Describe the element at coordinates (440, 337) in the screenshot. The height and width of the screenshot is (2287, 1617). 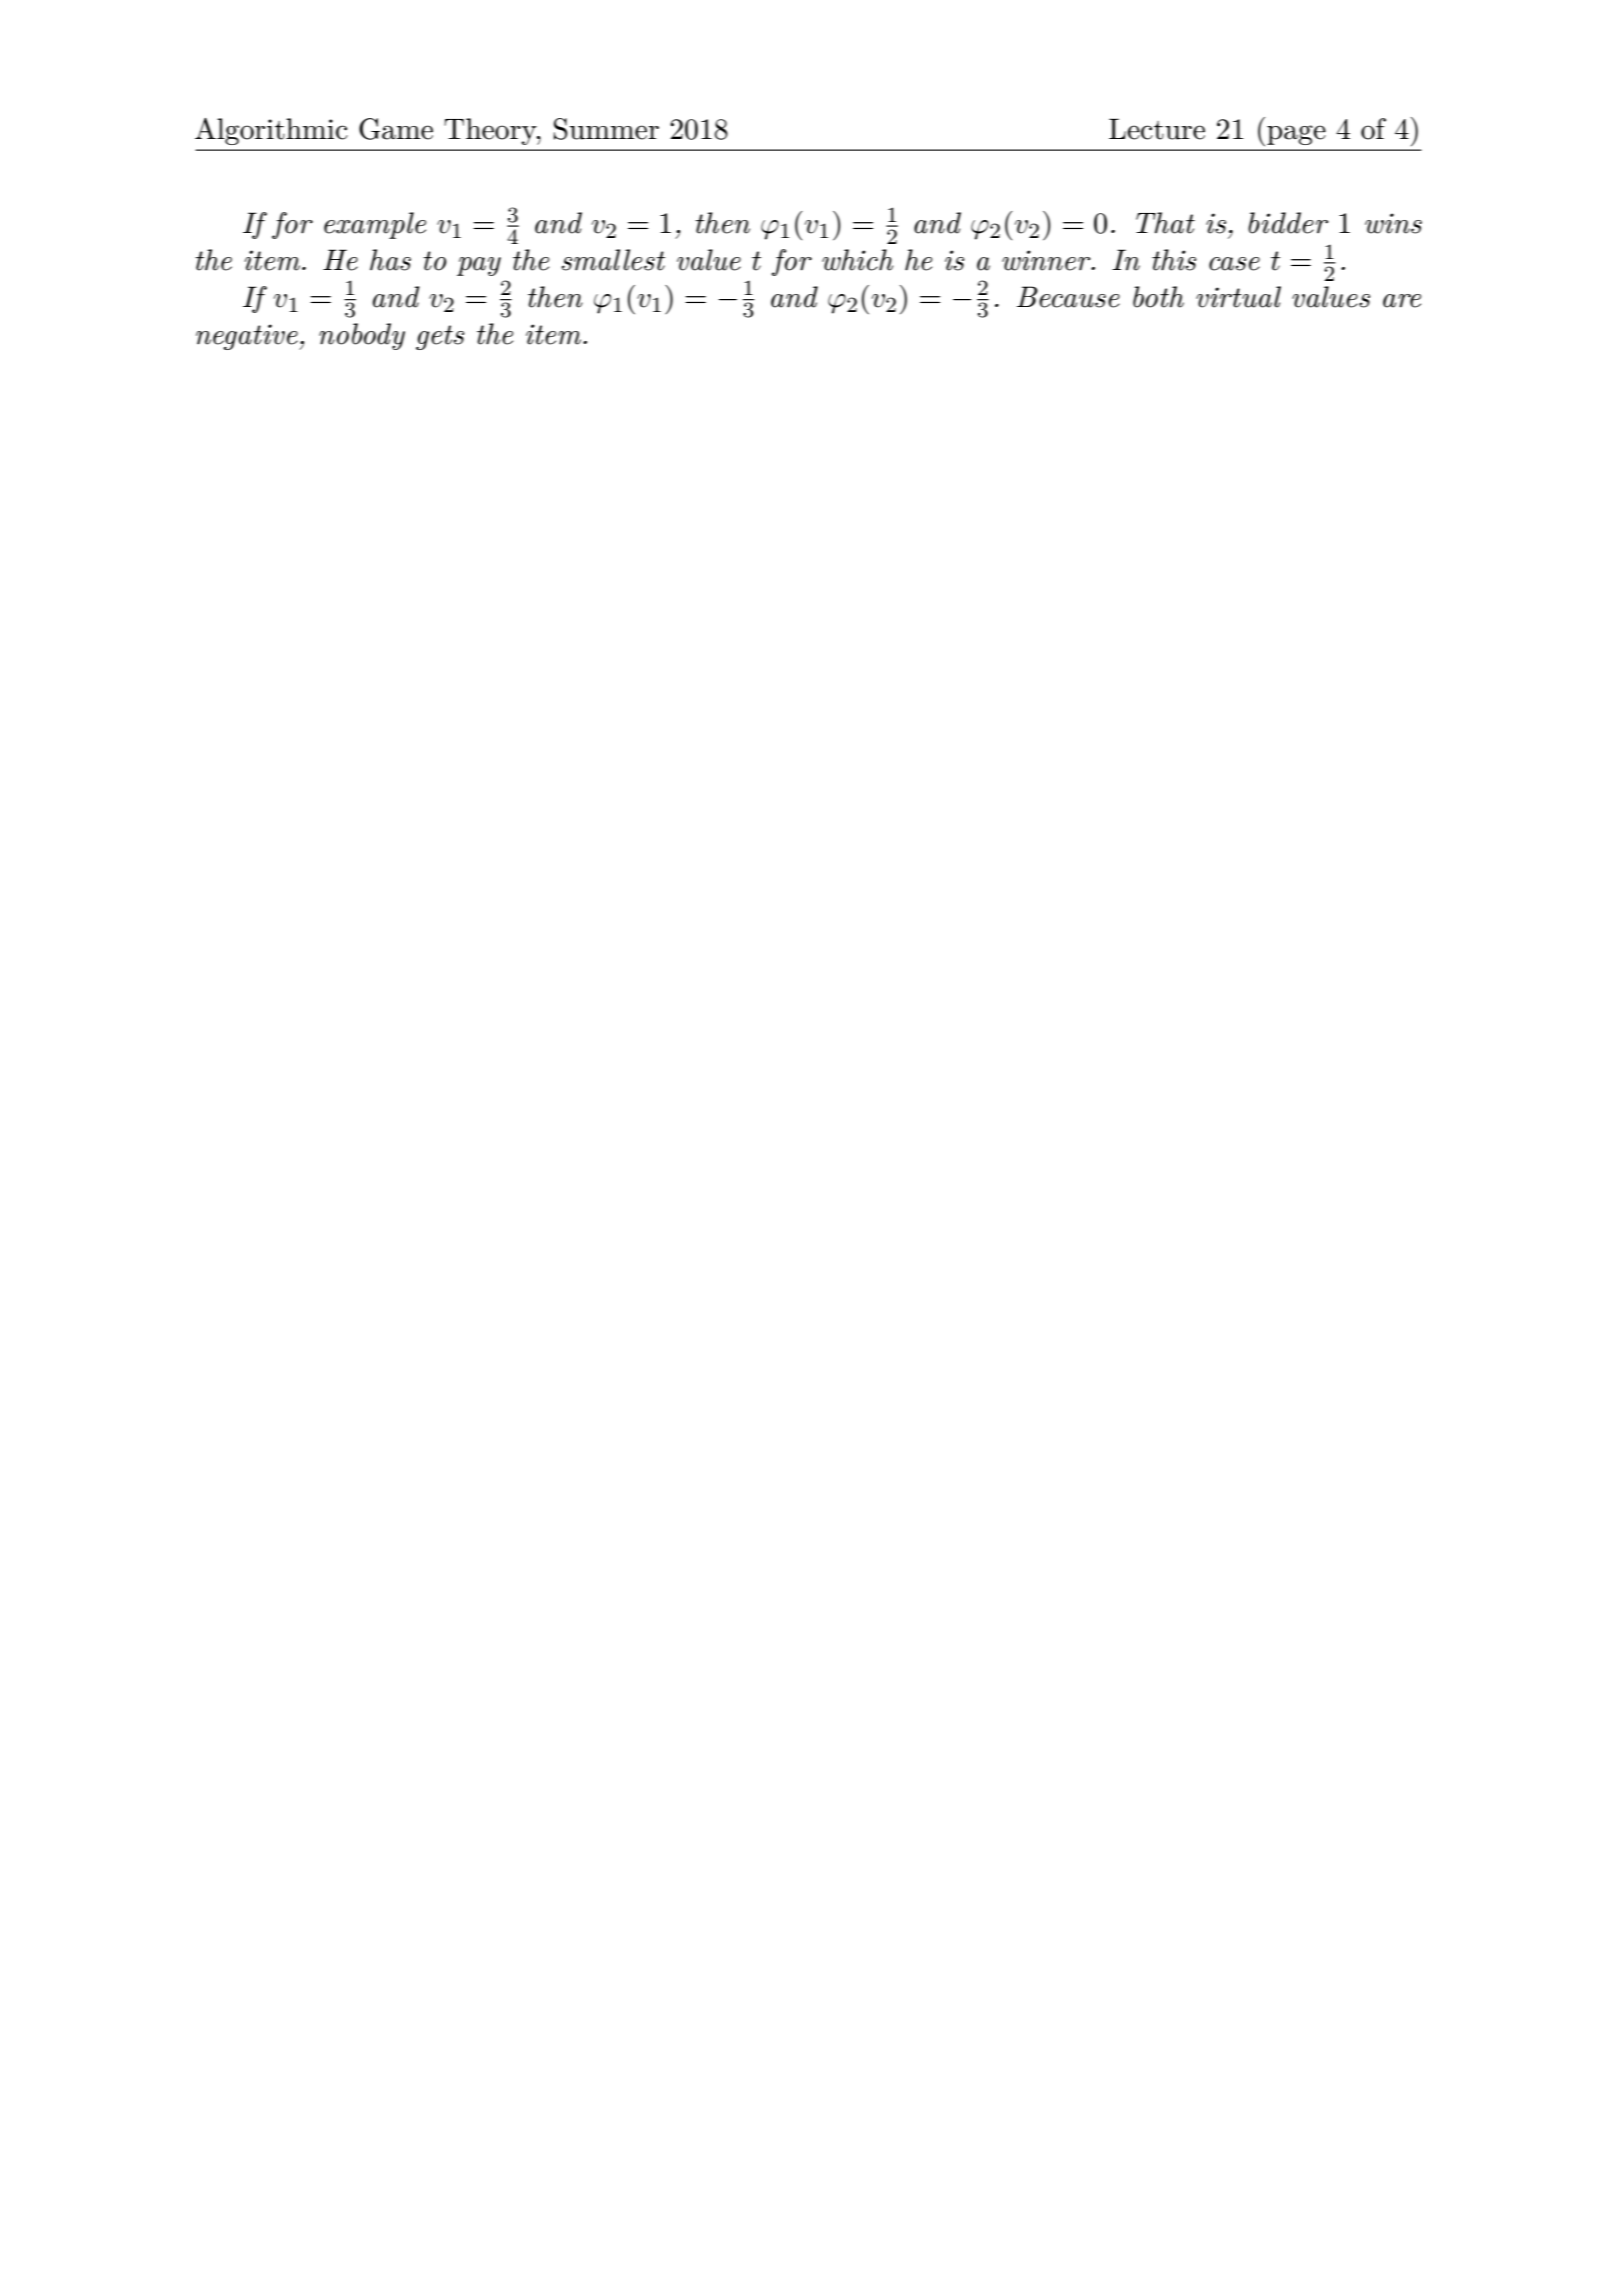
I see `gets` at that location.
